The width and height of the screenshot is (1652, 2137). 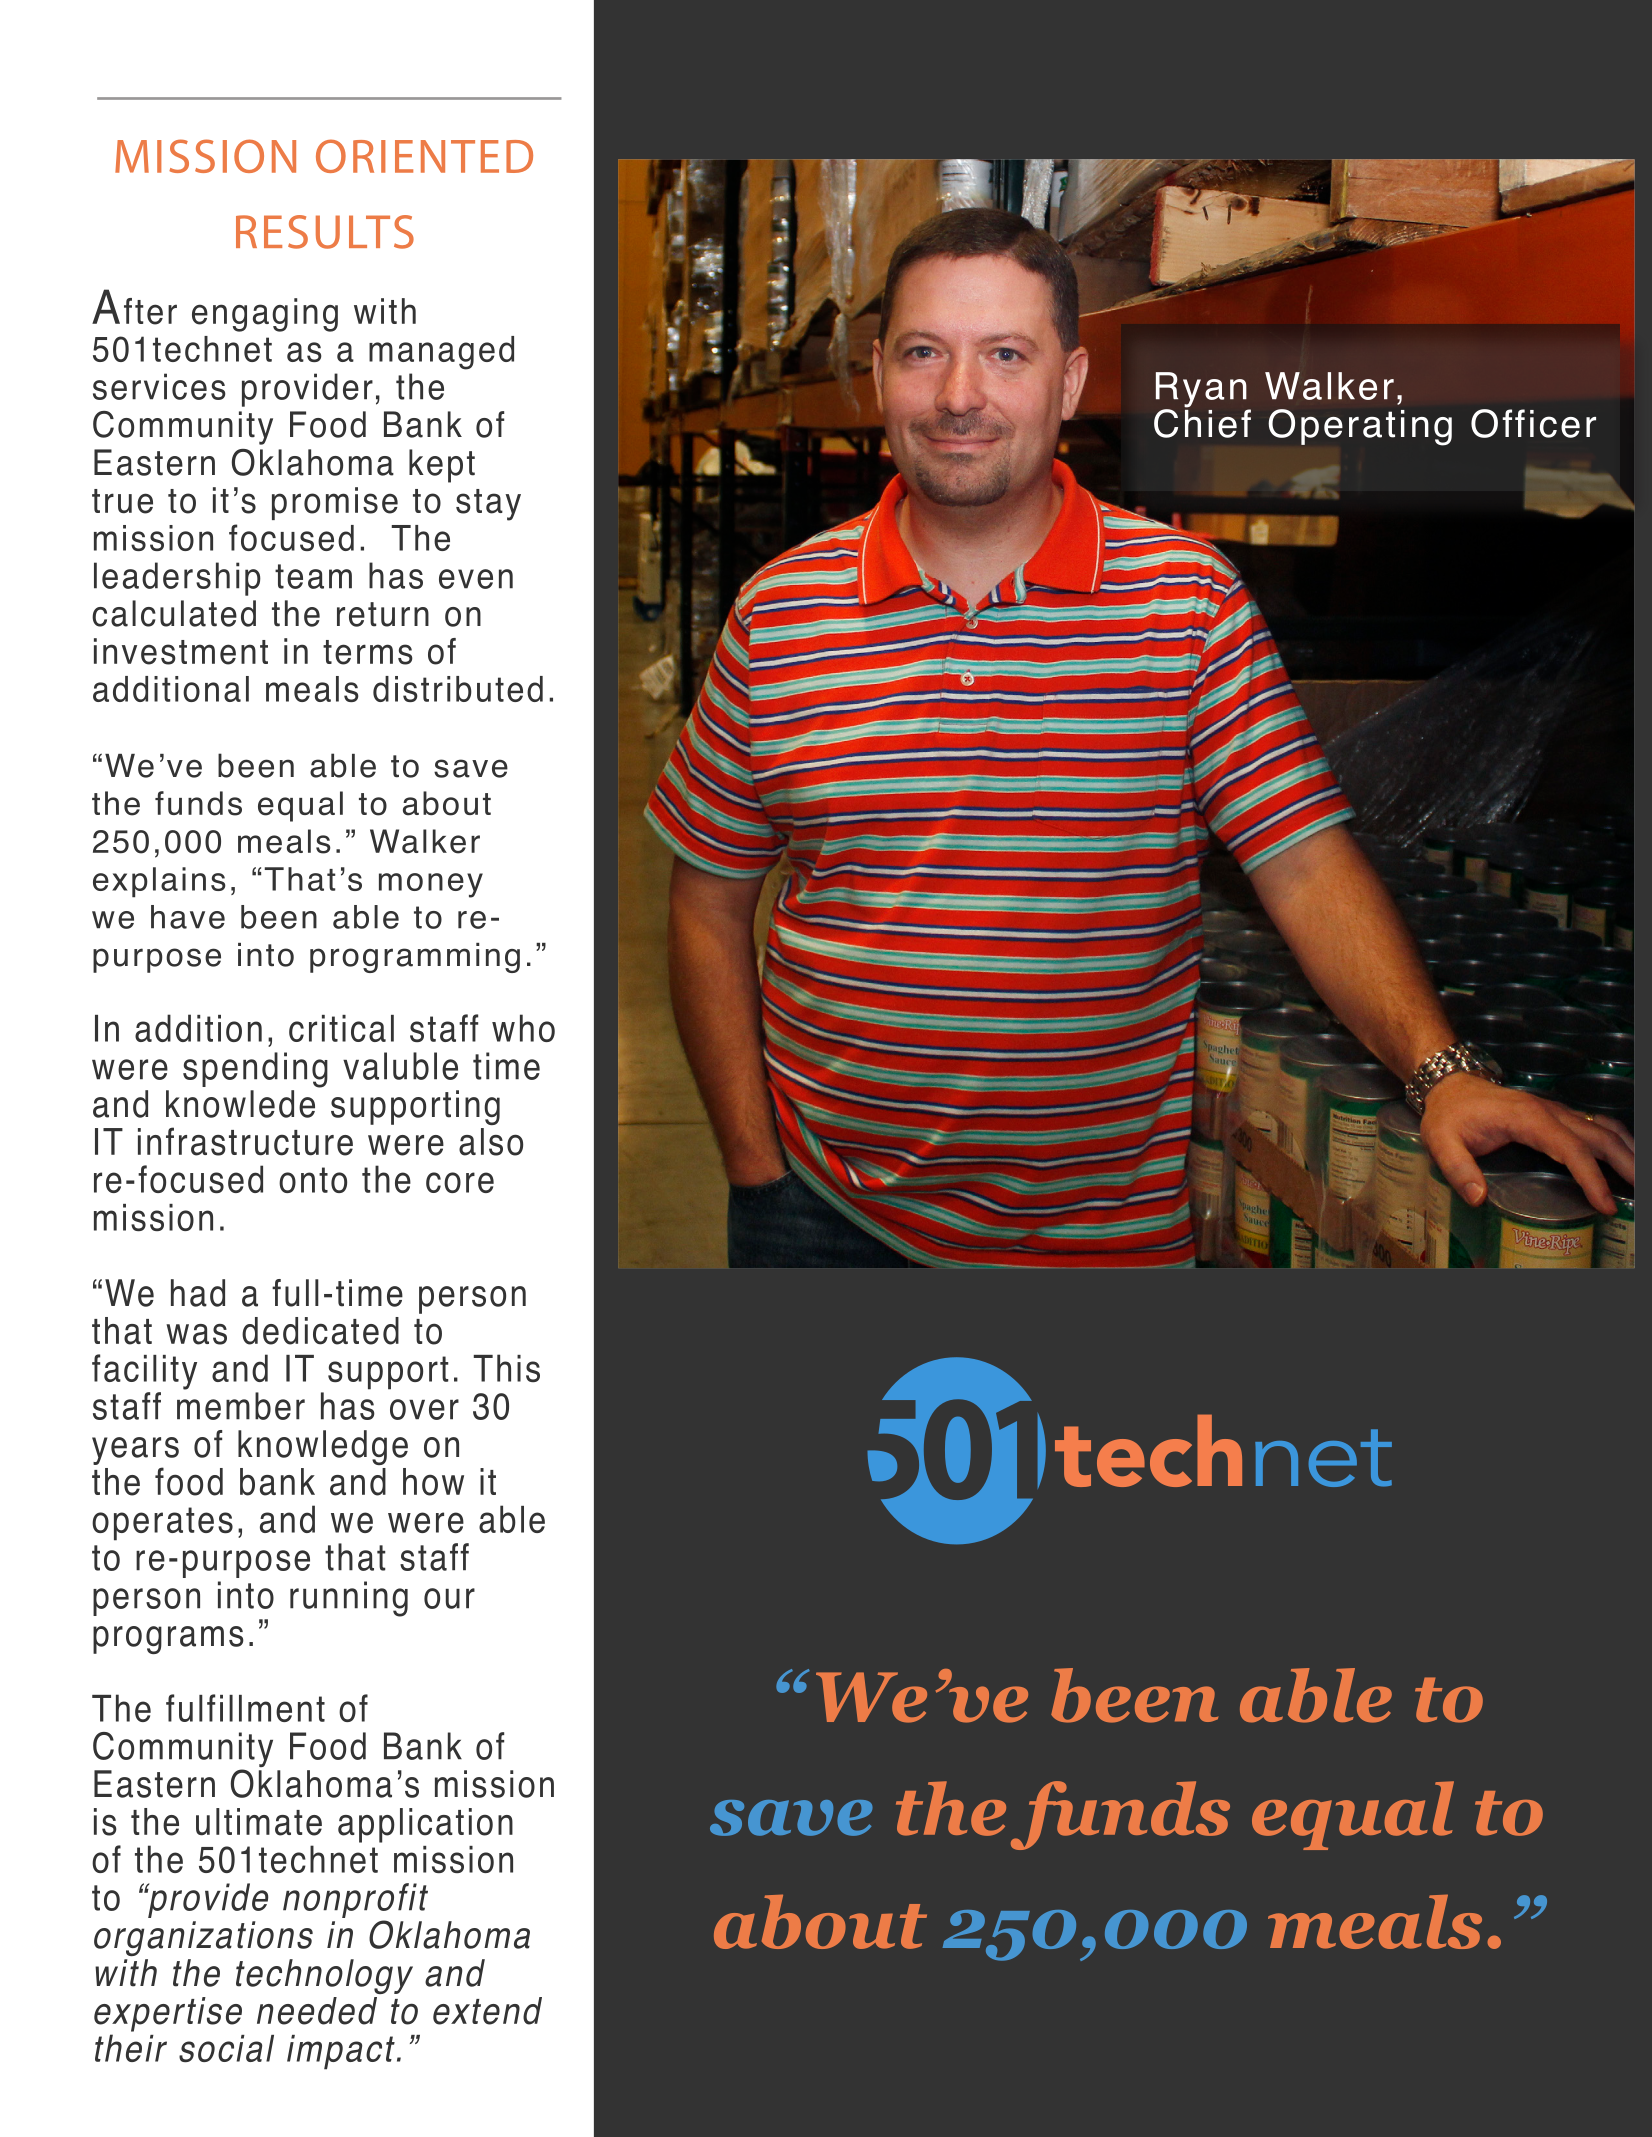 I want to click on RESULTS, so click(x=325, y=232).
